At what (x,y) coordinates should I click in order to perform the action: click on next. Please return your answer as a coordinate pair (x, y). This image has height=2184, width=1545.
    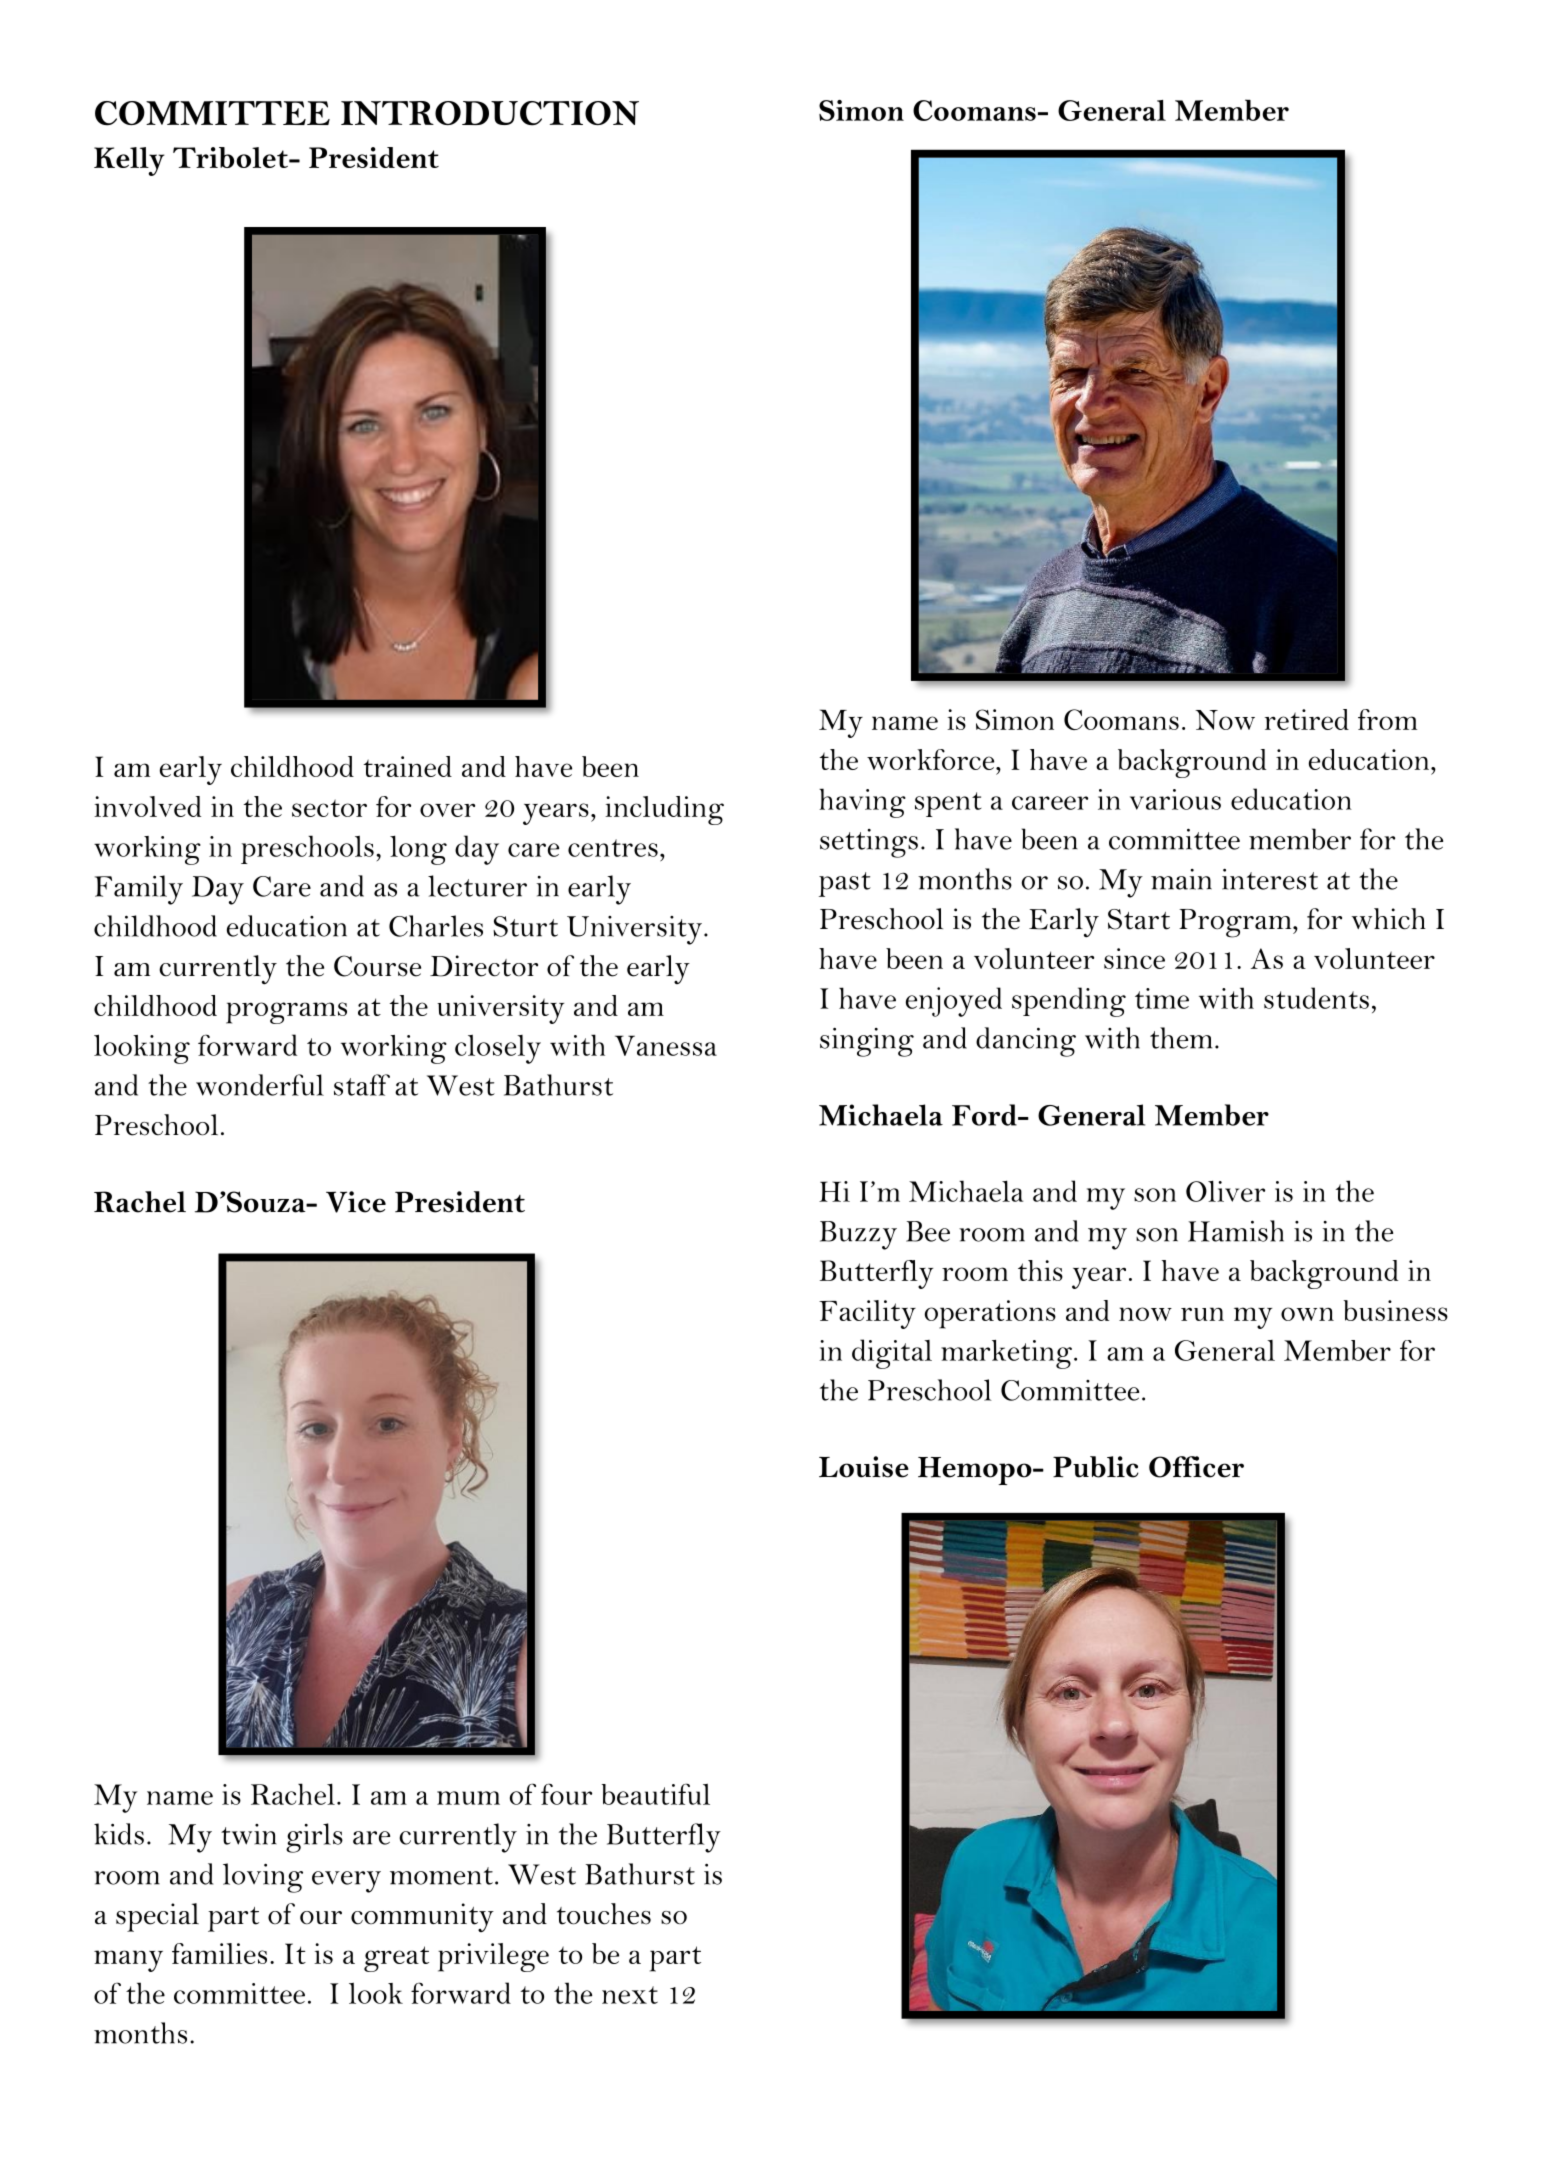
    Looking at the image, I should click on (630, 1995).
